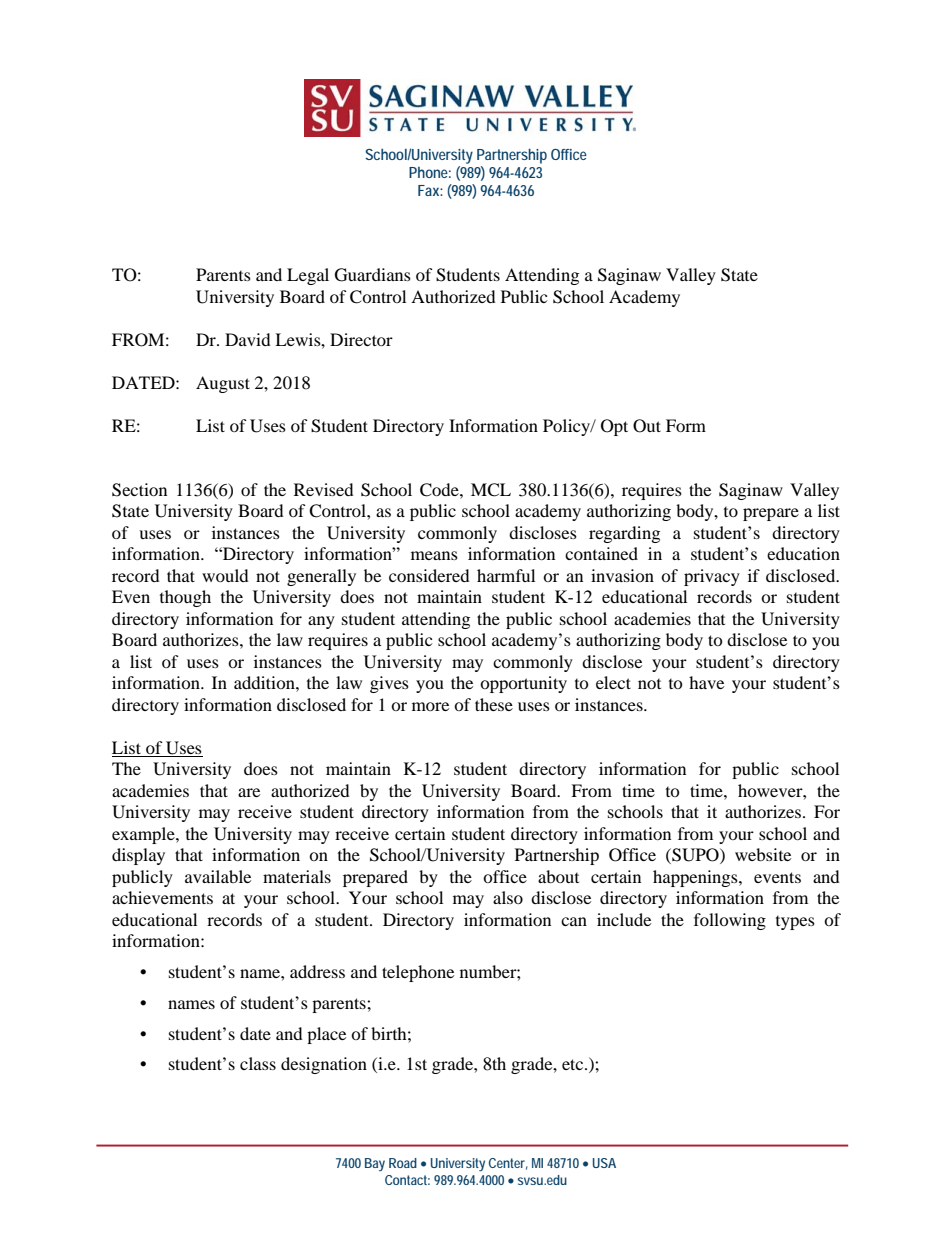  What do you see at coordinates (712, 577) in the screenshot?
I see `privacy` at bounding box center [712, 577].
